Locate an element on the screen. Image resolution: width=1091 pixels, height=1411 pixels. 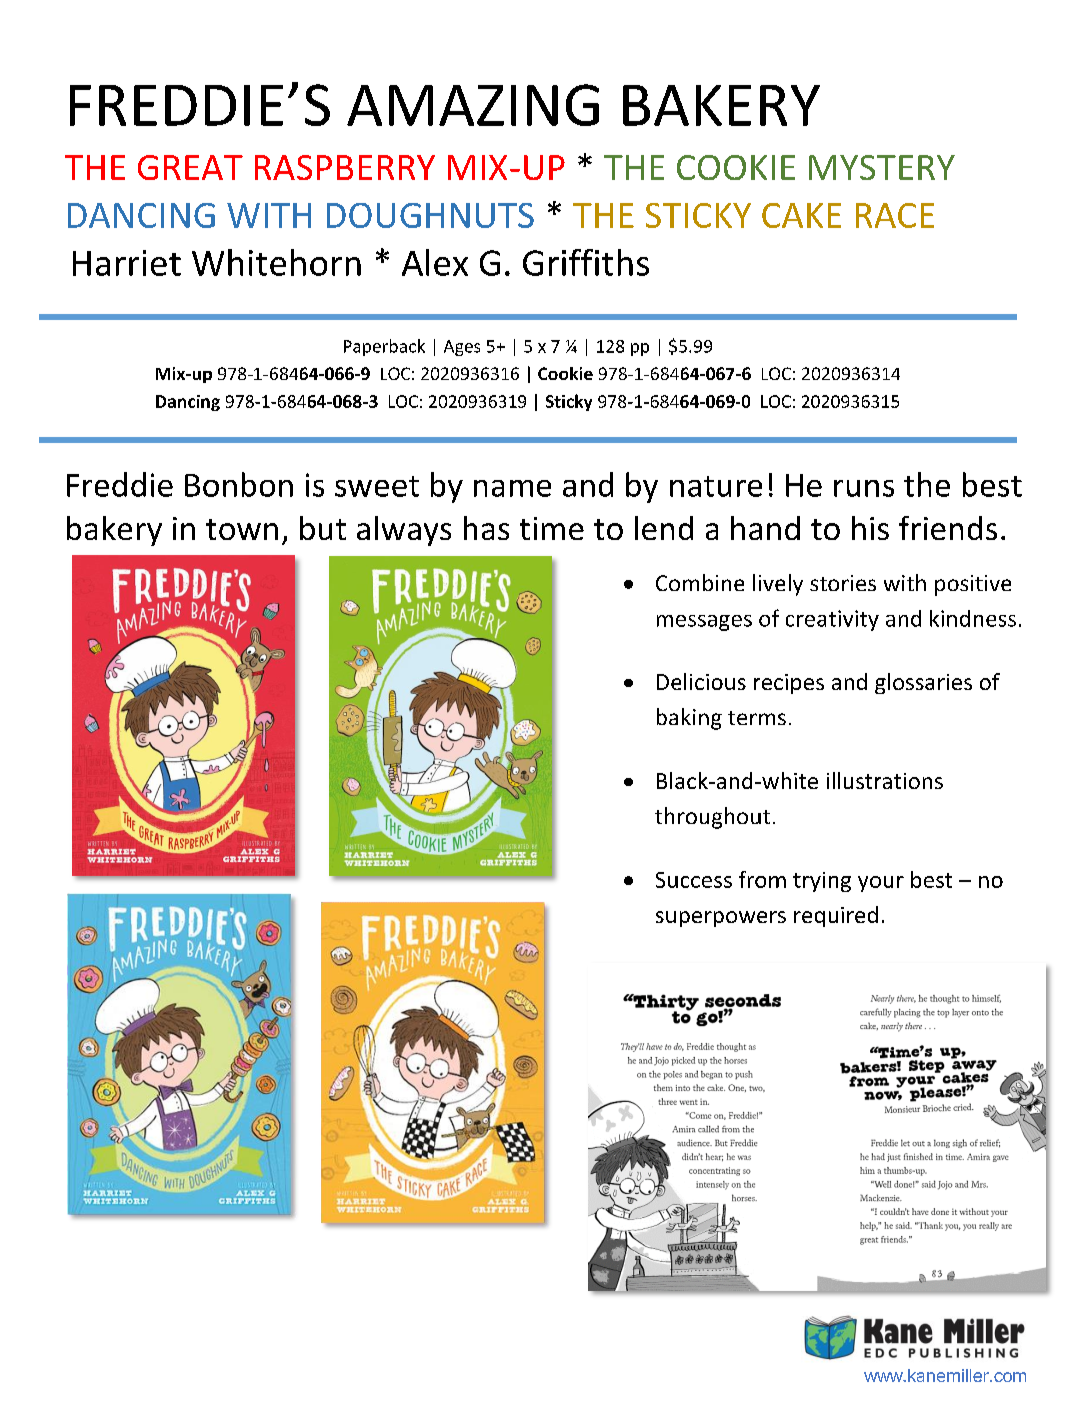
GREAT is located at coordinates (190, 167).
